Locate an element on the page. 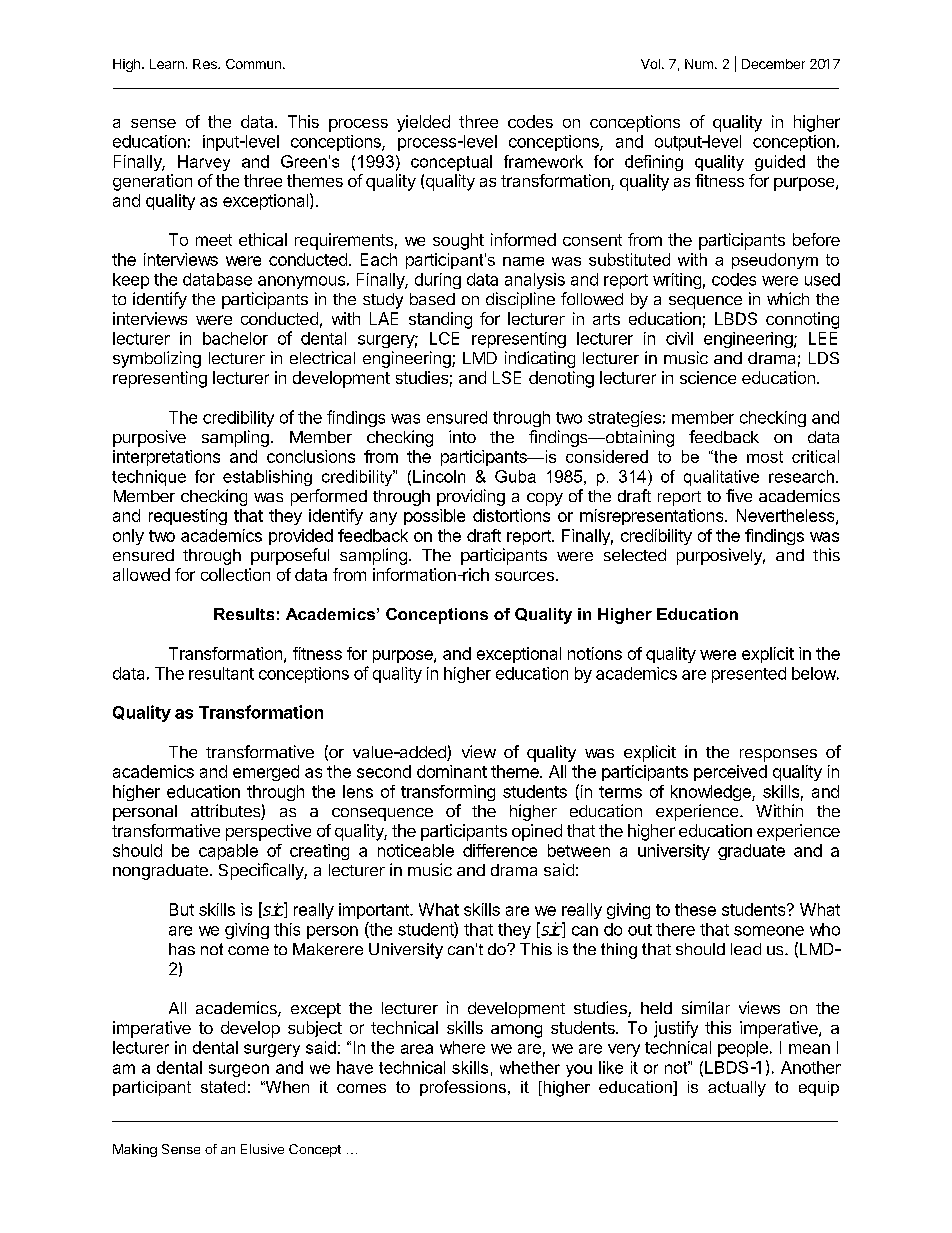 The width and height of the image is (952, 1233). LSE is located at coordinates (507, 377).
